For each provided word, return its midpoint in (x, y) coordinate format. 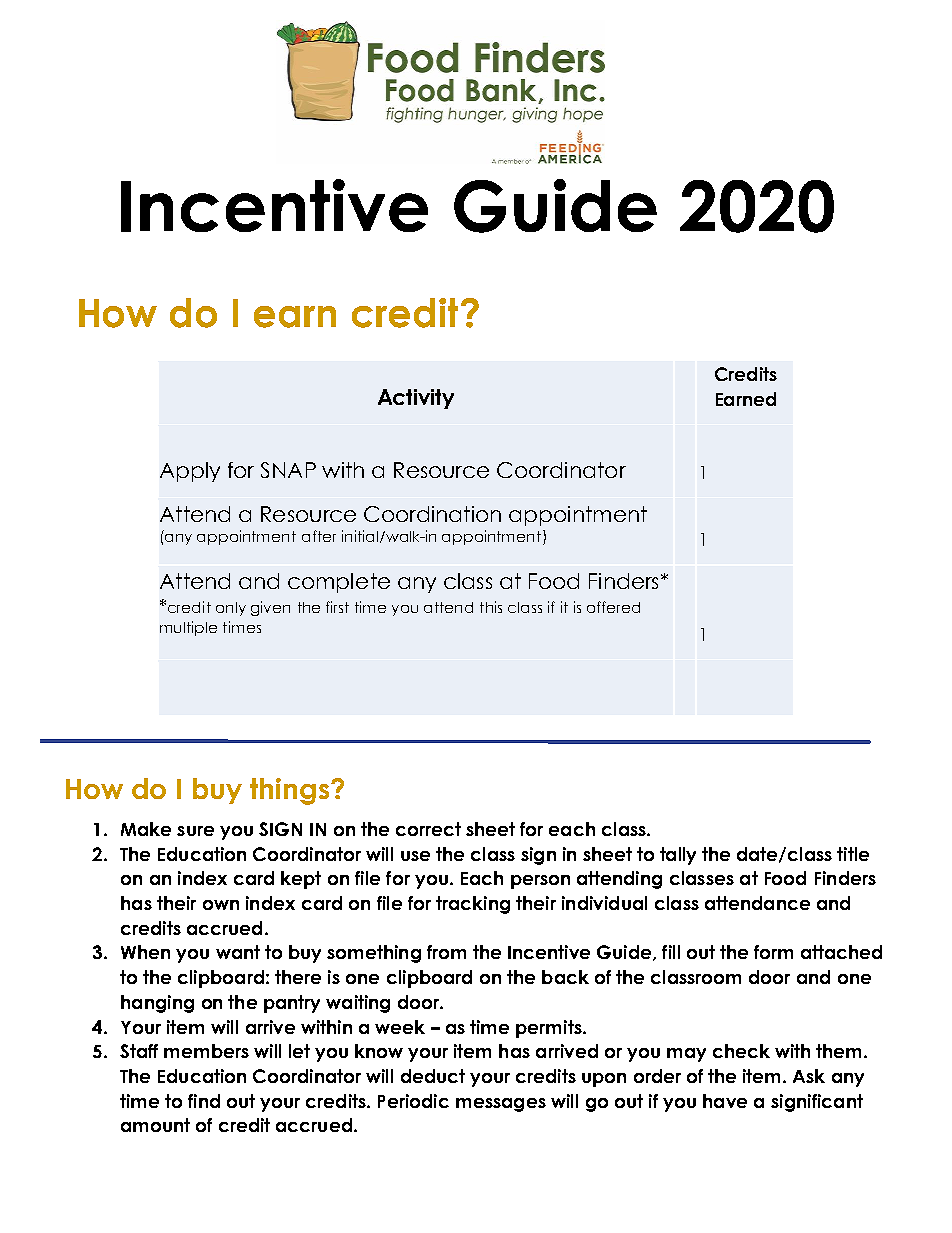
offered (613, 607)
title (853, 854)
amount (155, 1125)
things (291, 791)
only (231, 609)
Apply (190, 472)
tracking (473, 905)
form (773, 952)
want (238, 952)
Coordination (432, 514)
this (491, 607)
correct (428, 829)
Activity (416, 399)
